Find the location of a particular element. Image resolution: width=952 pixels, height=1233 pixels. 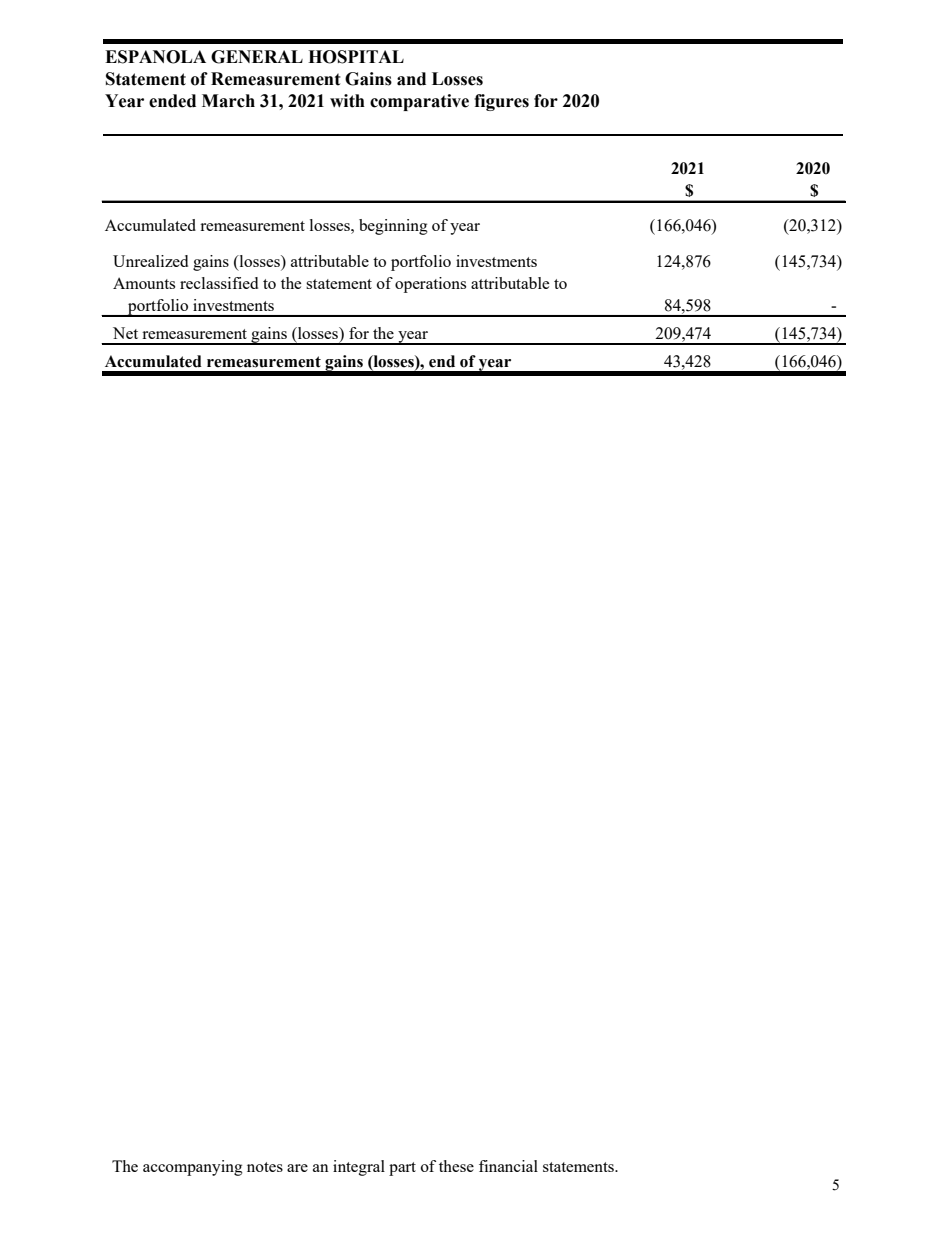

operations is located at coordinates (430, 285).
